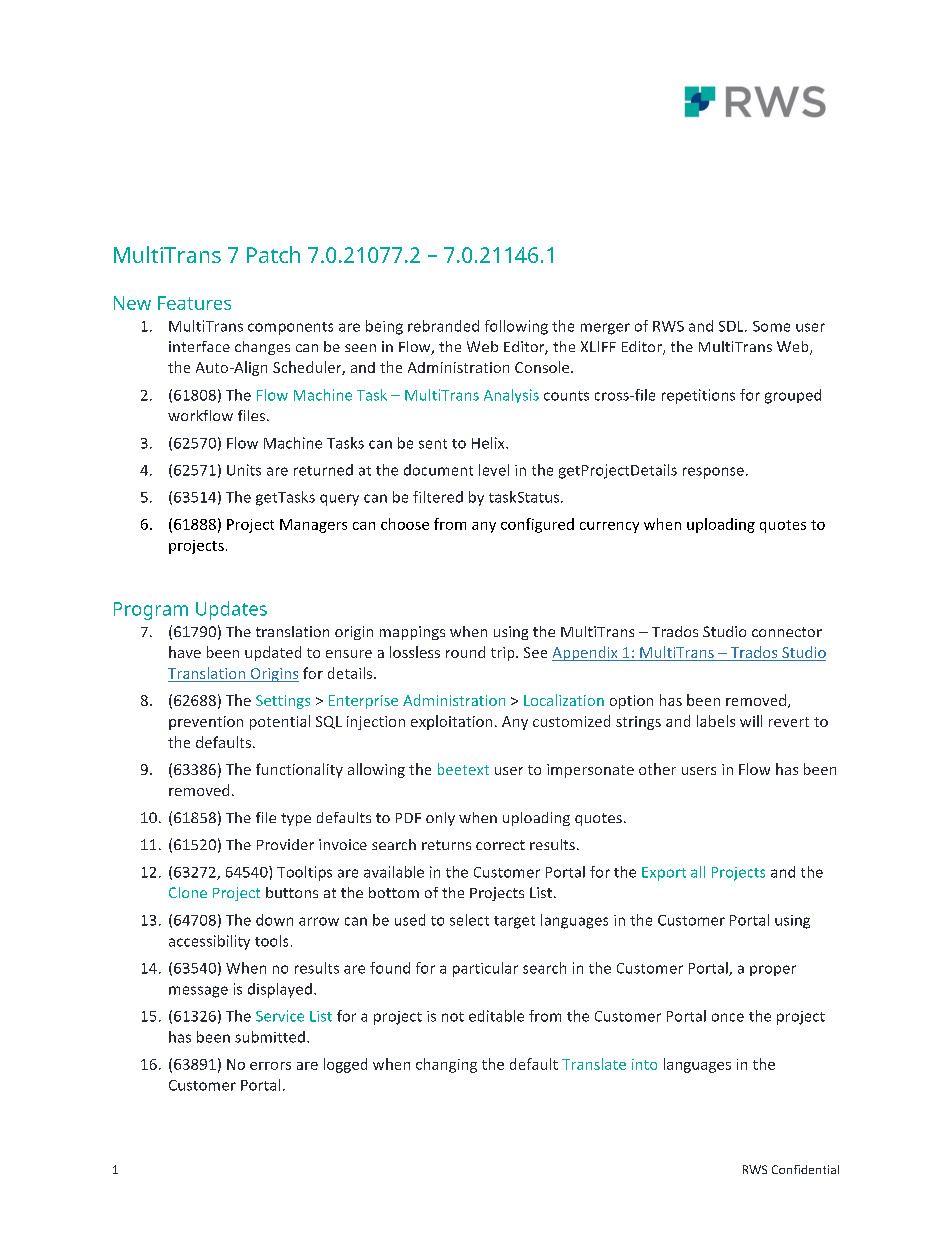  What do you see at coordinates (209, 942) in the screenshot?
I see `accessibility` at bounding box center [209, 942].
